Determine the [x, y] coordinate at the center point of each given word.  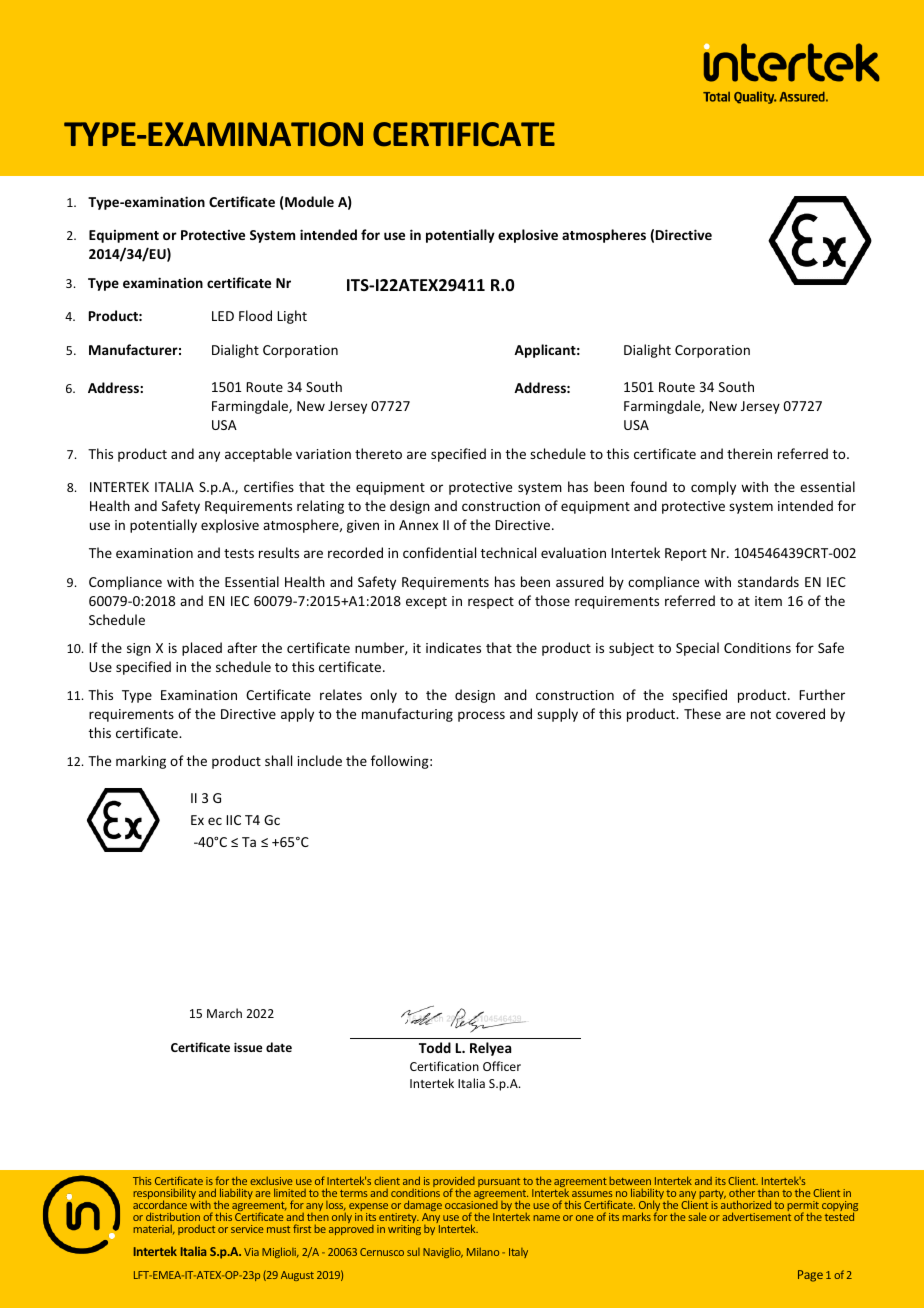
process [481, 716]
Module [309, 201]
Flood [255, 315]
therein [749, 453]
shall [278, 760]
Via [251, 1252]
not [761, 714]
